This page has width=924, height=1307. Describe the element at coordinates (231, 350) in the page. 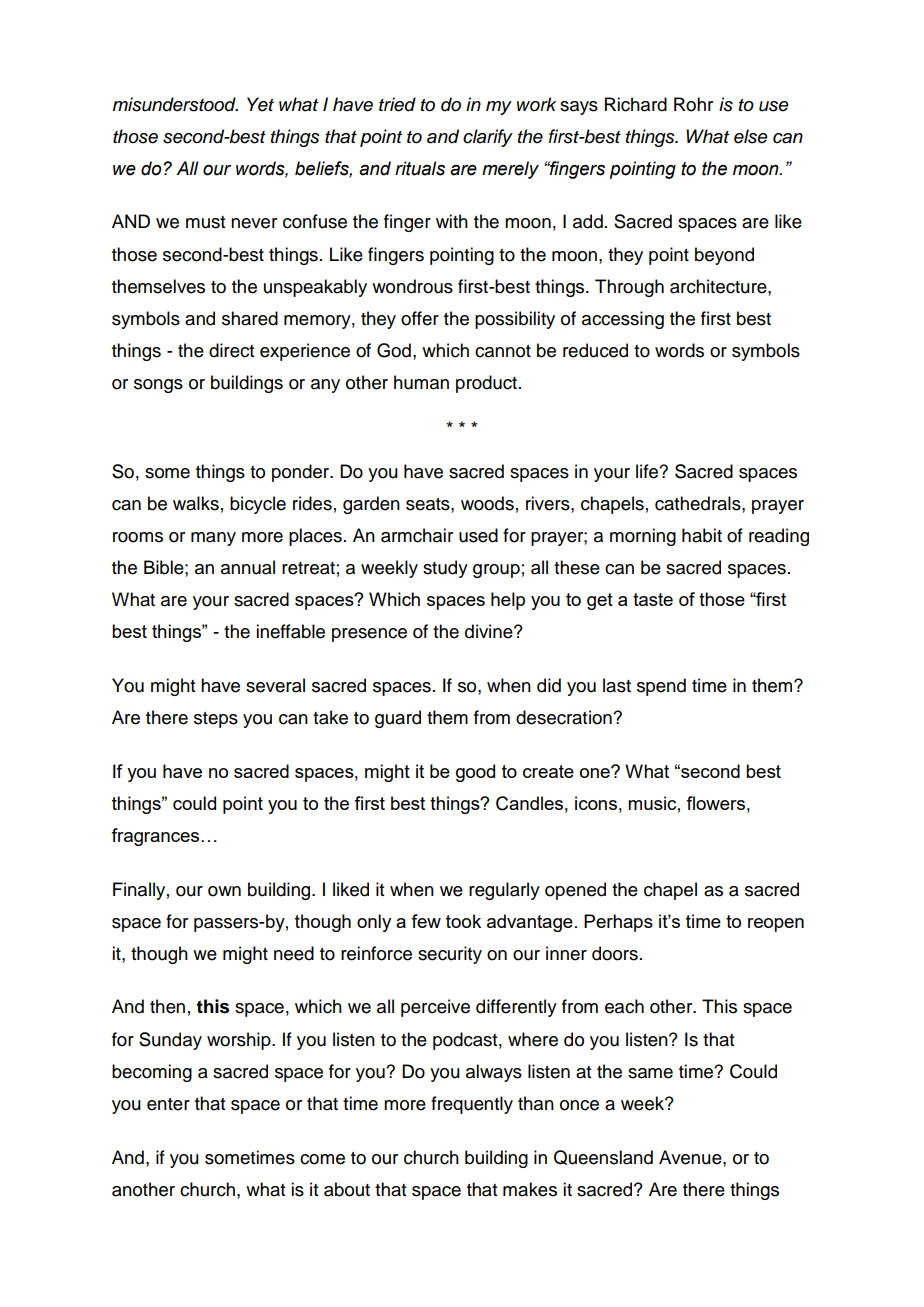

I see `direct` at that location.
